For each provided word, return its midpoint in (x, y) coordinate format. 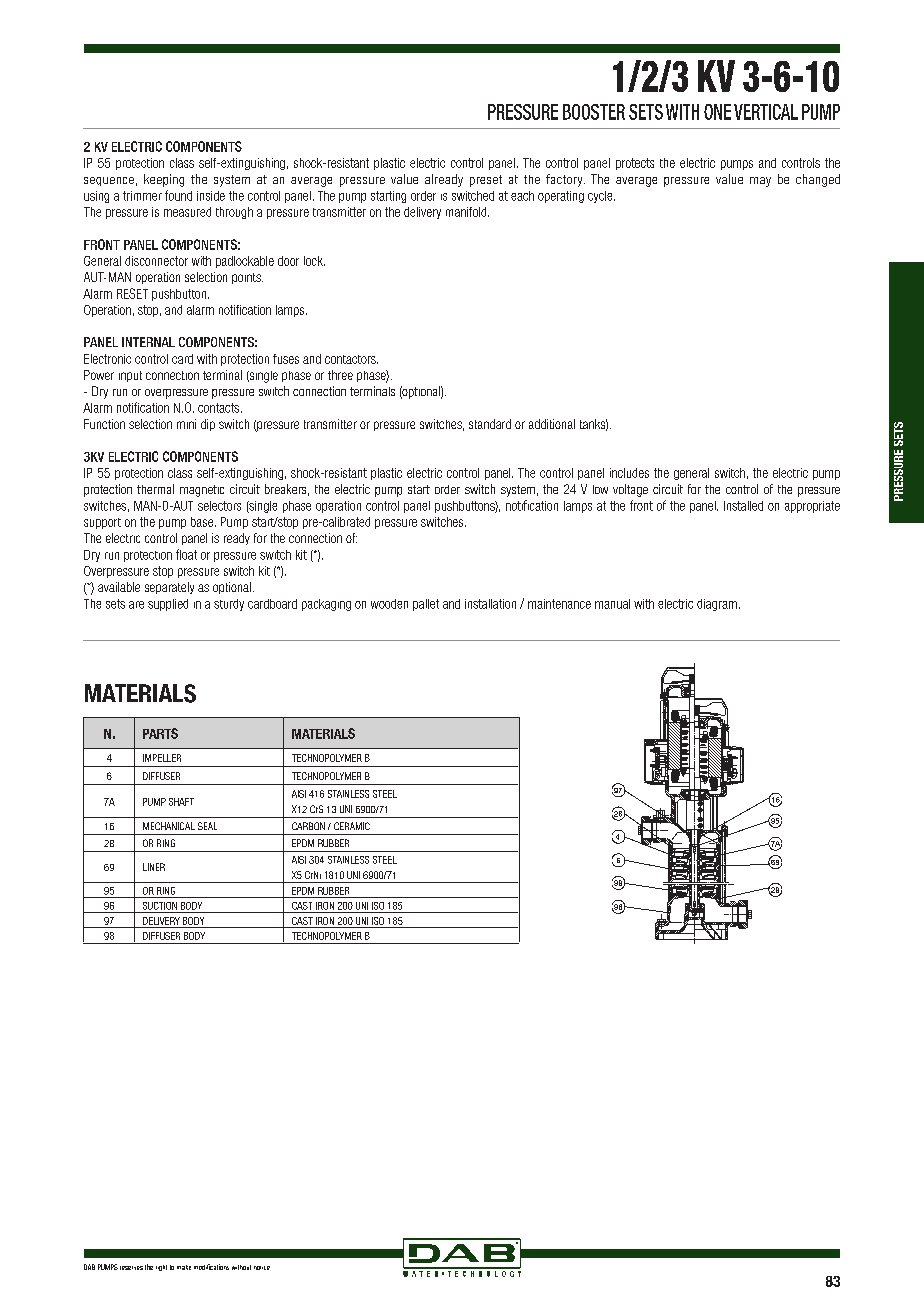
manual (612, 604)
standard (490, 424)
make (184, 1267)
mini (186, 424)
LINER (154, 867)
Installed (743, 506)
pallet (426, 605)
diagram (717, 605)
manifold (467, 212)
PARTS (160, 733)
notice (262, 1268)
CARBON (308, 826)
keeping (164, 180)
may (760, 182)
